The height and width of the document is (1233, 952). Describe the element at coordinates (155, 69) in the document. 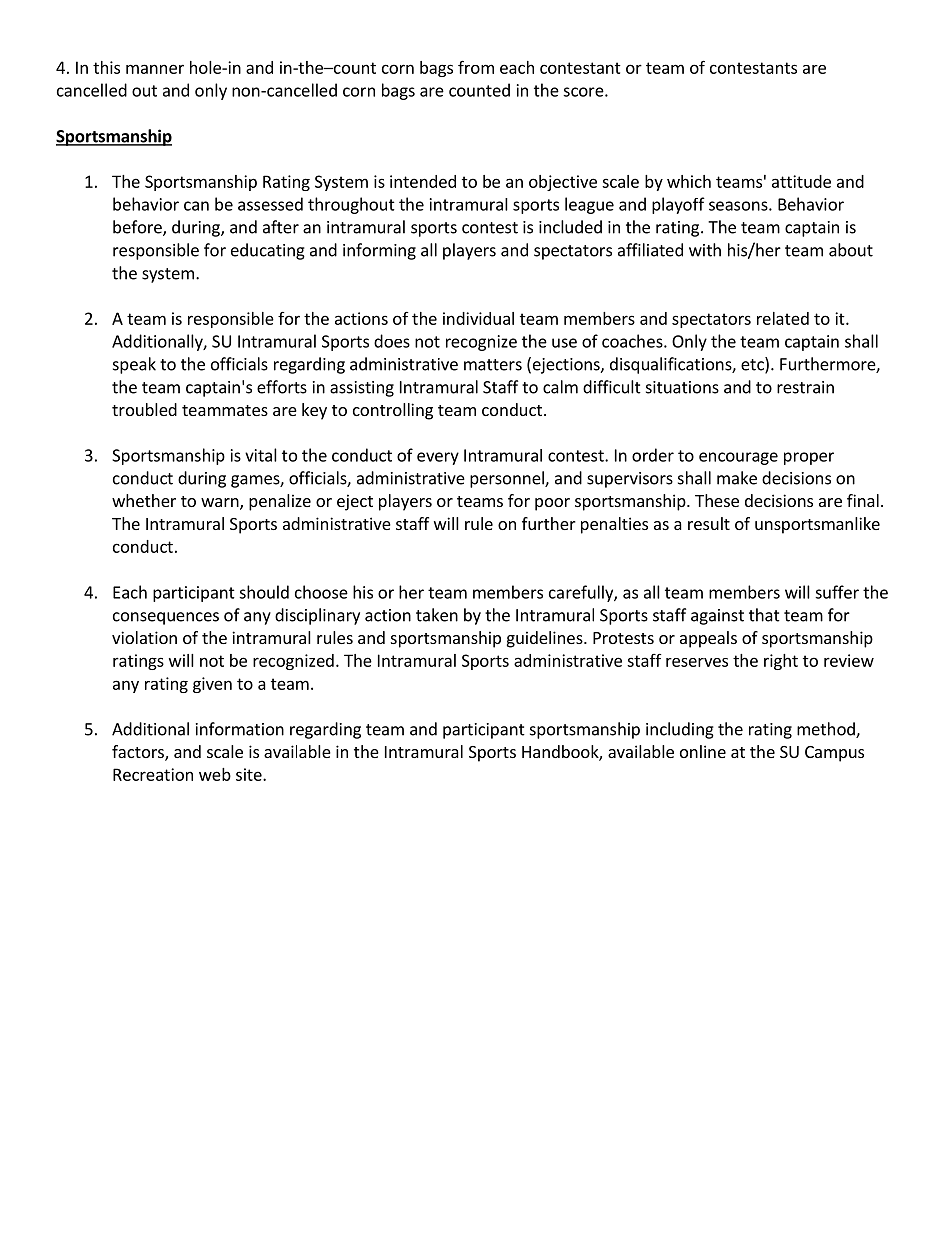

I see `manner` at that location.
